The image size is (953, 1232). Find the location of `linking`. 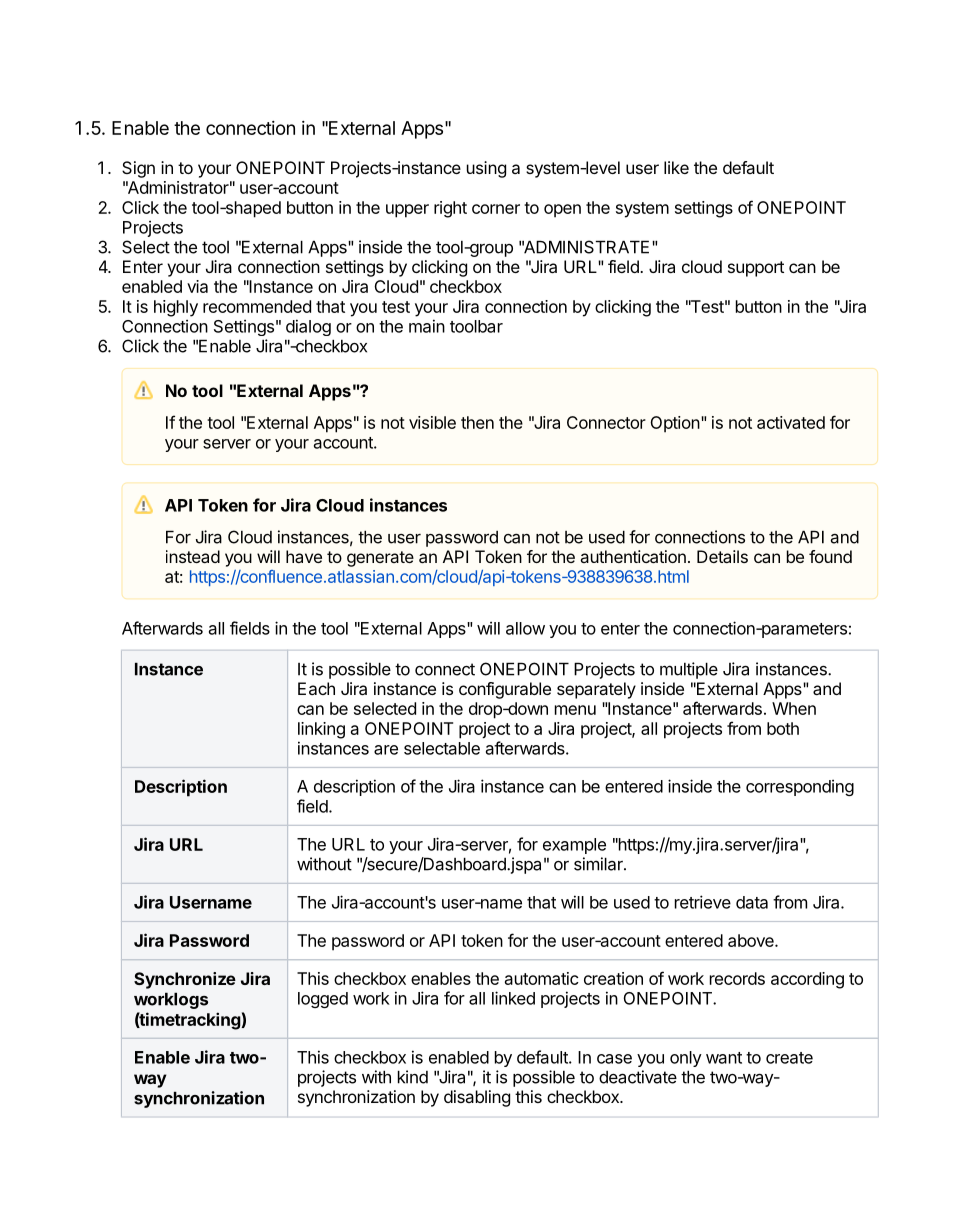

linking is located at coordinates (321, 730).
